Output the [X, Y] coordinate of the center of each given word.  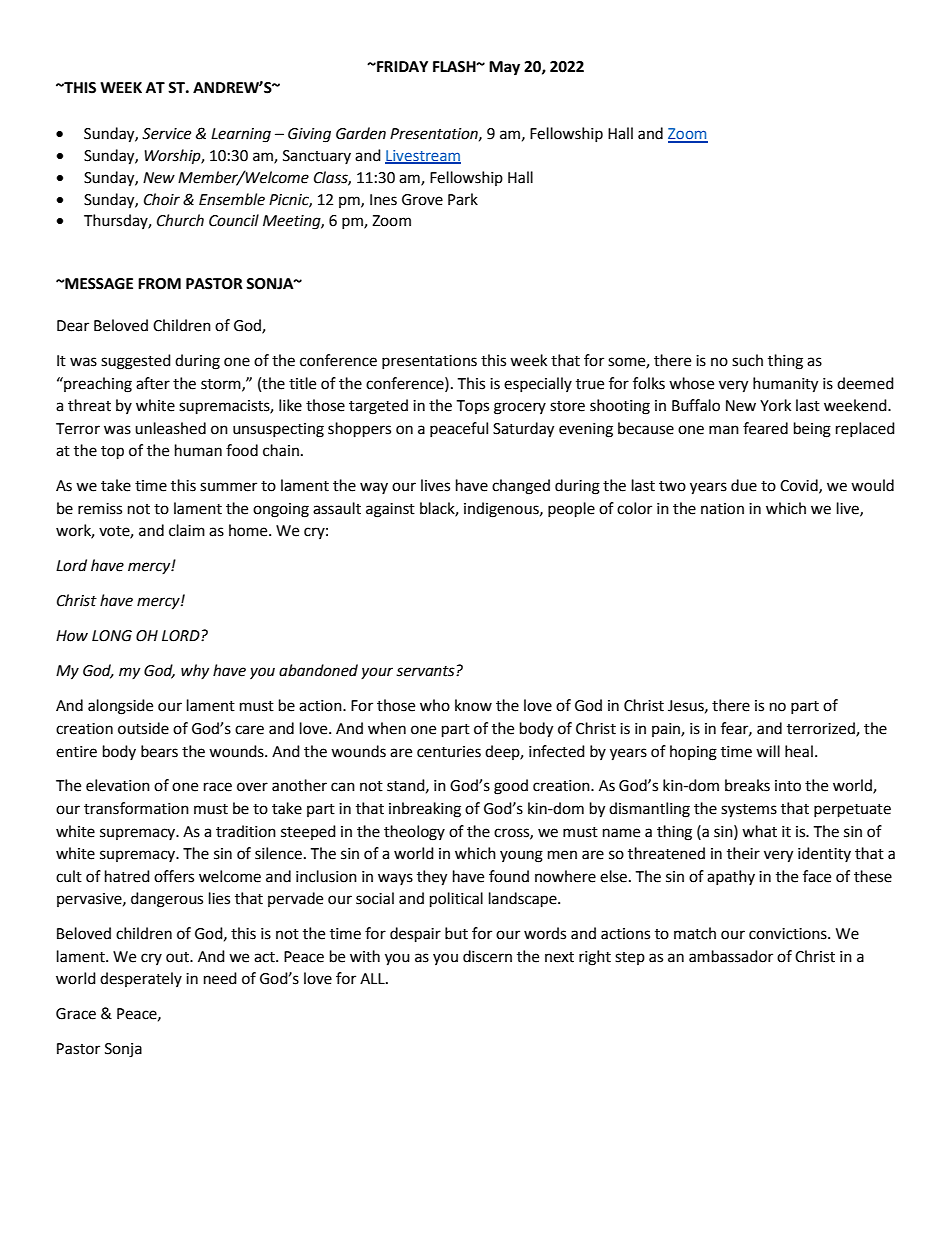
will [768, 751]
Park [463, 199]
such [747, 360]
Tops [472, 407]
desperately [141, 979]
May [504, 68]
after [153, 383]
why [195, 671]
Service [166, 134]
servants [426, 671]
